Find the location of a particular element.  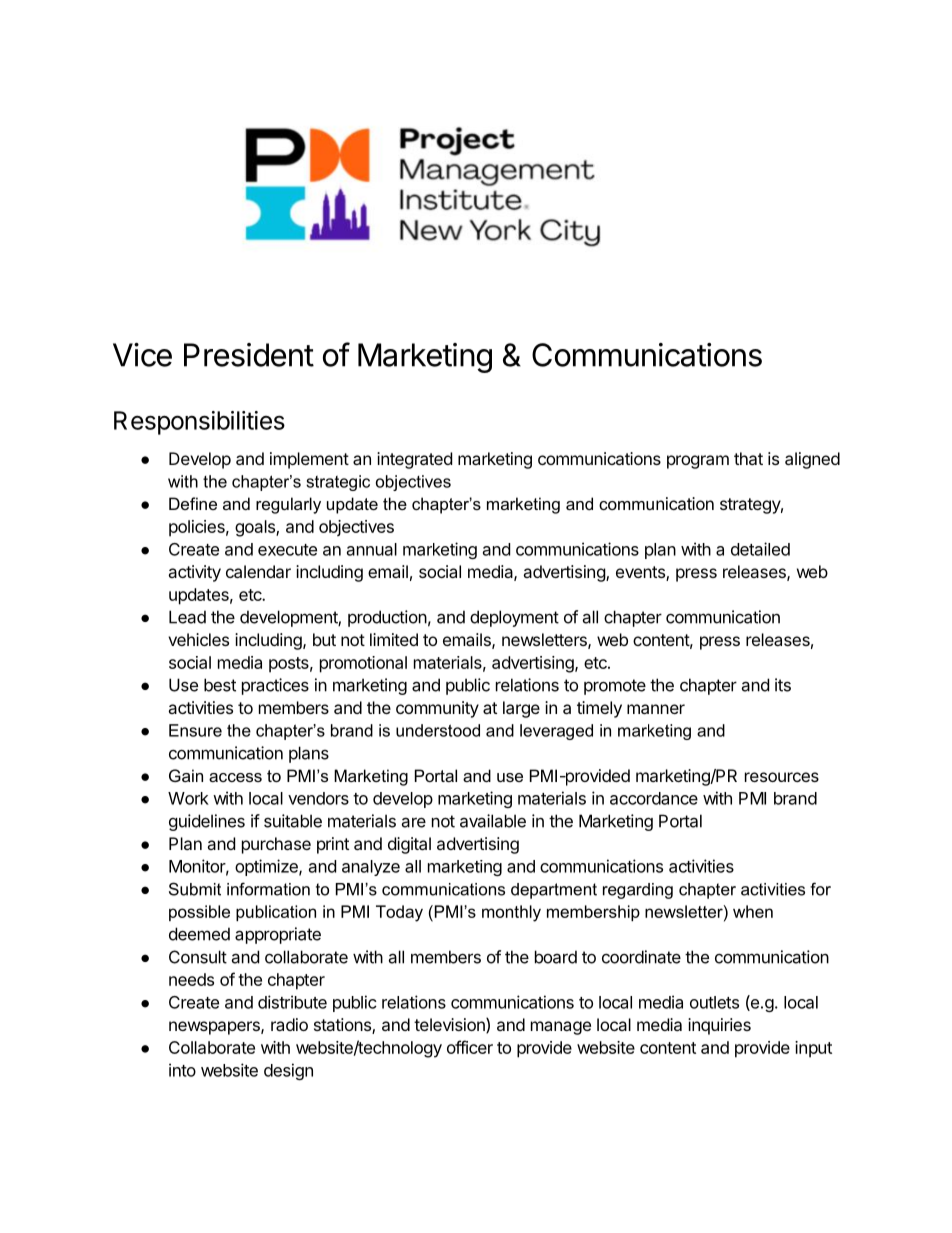

its is located at coordinates (783, 685).
